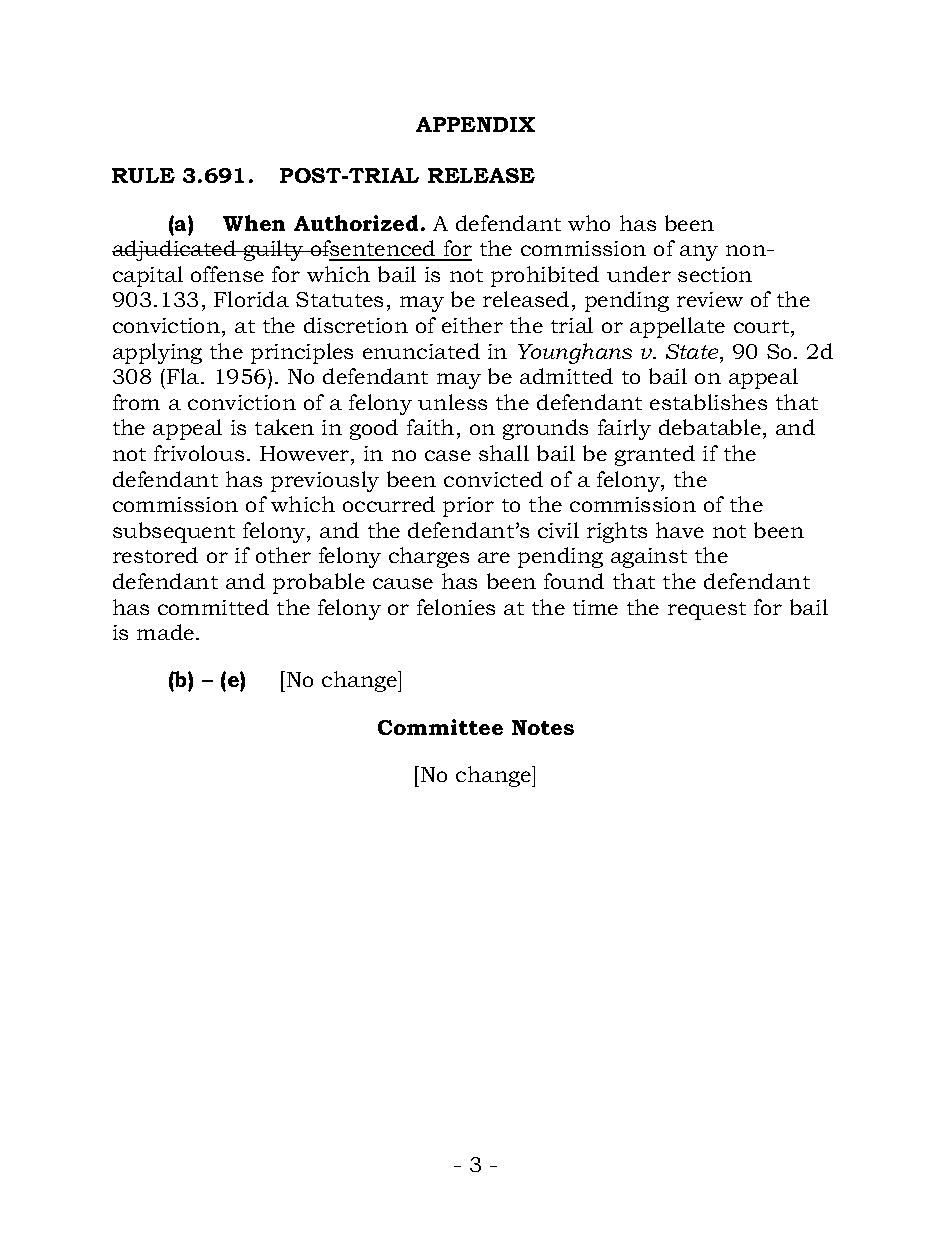 This screenshot has height=1233, width=952. I want to click on faith, so click(430, 427).
